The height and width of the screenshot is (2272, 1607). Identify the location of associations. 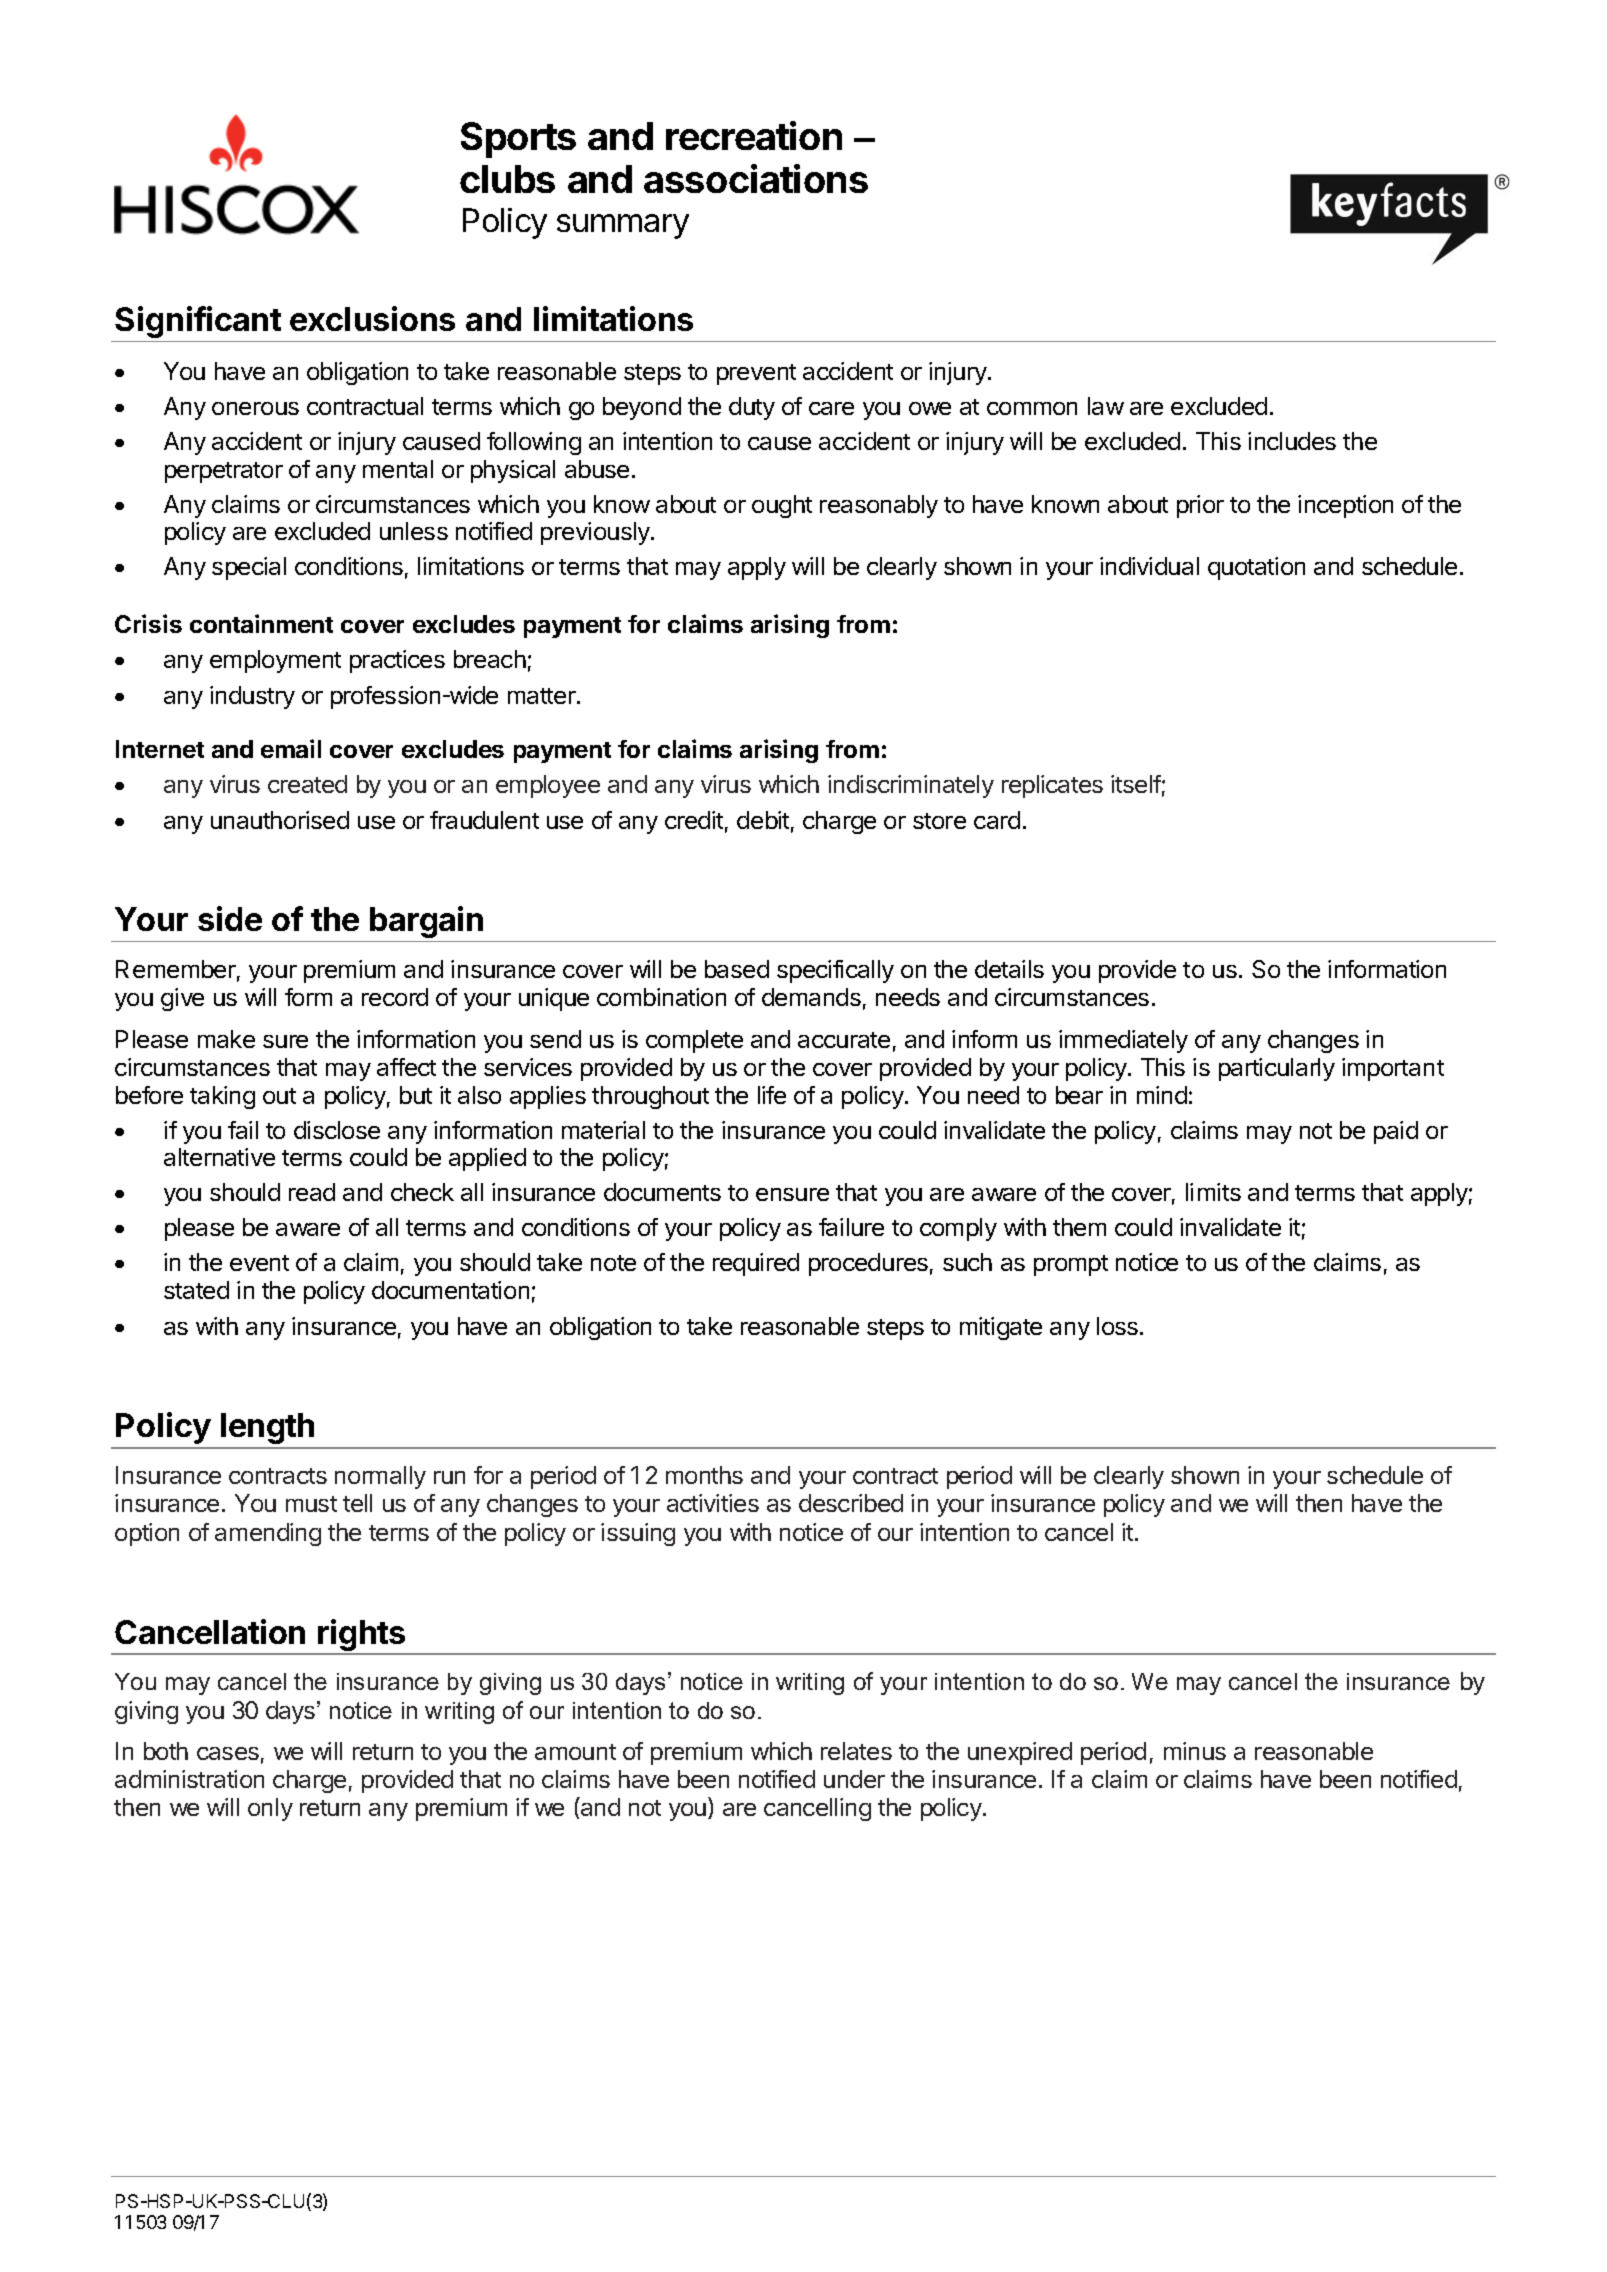
(756, 178).
